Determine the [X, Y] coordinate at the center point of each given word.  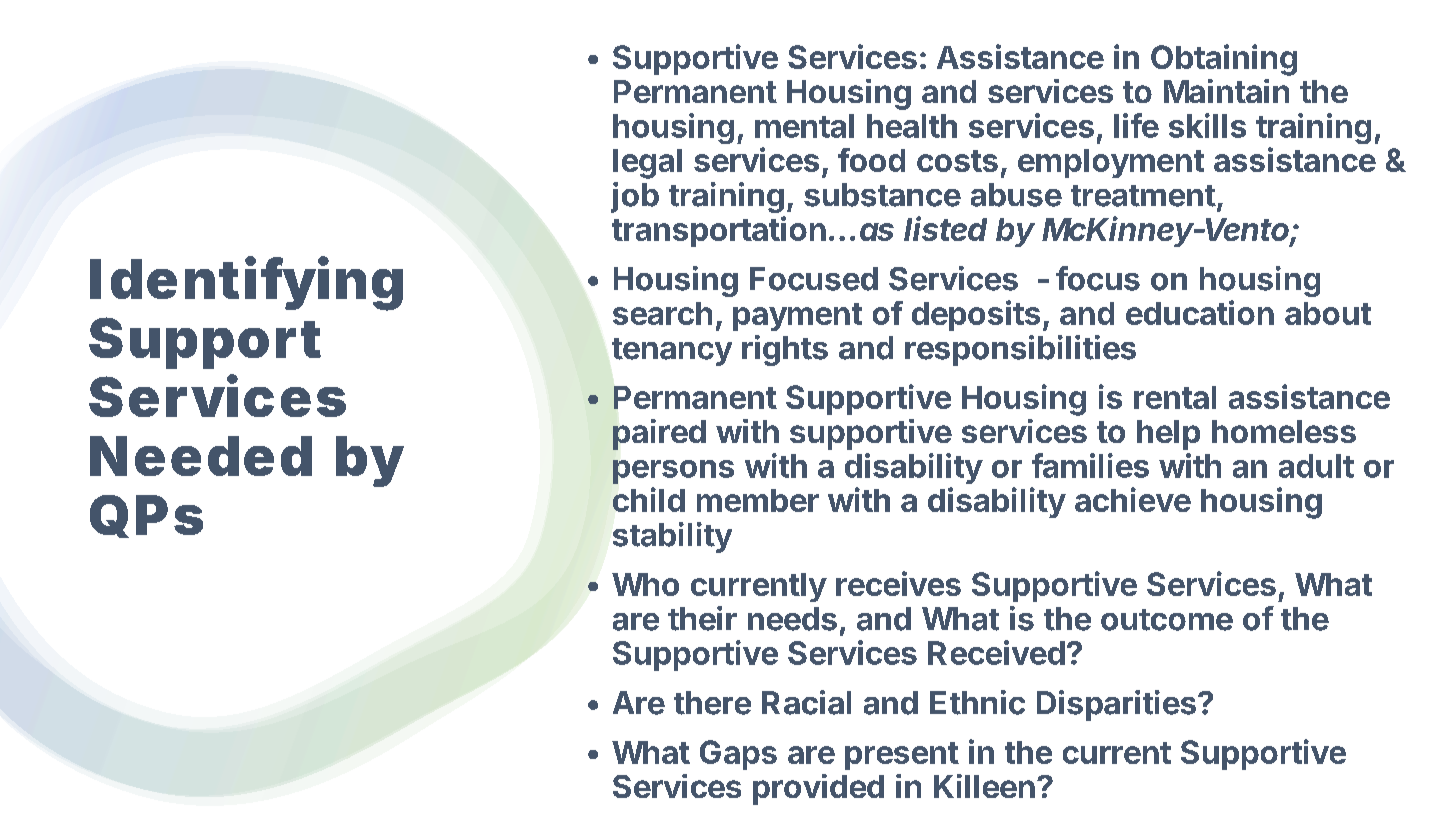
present [902, 756]
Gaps [738, 755]
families [1090, 465]
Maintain [1226, 91]
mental [804, 126]
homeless [1284, 431]
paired [659, 434]
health [912, 126]
